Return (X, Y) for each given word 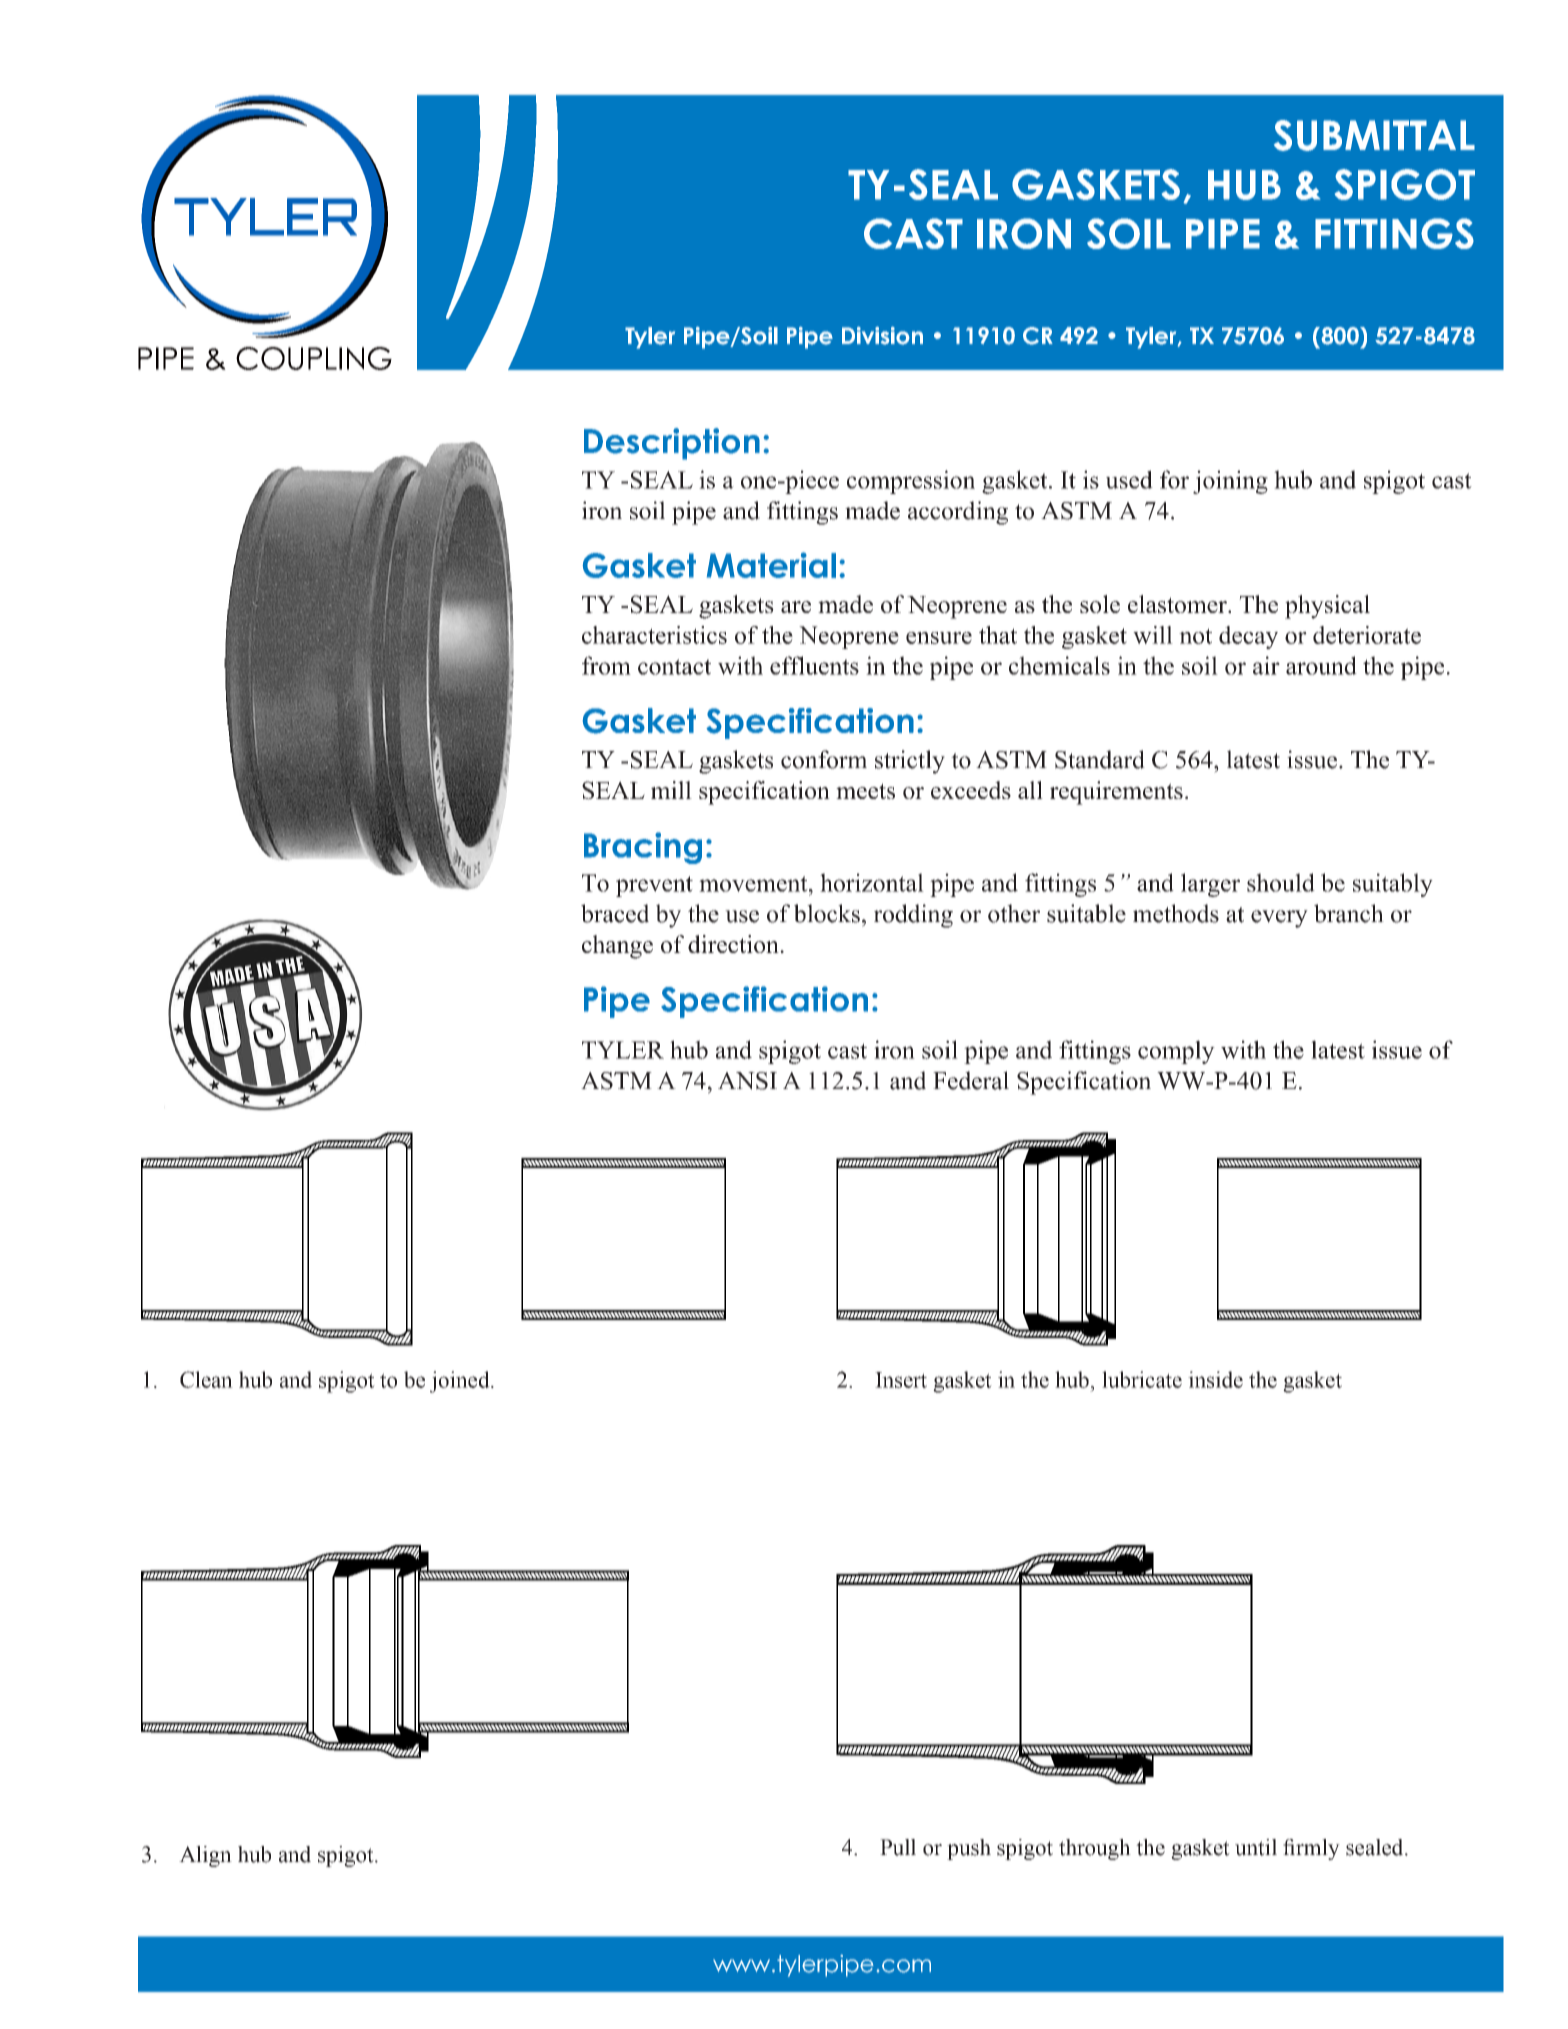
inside (1215, 1379)
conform (824, 759)
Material (771, 565)
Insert (901, 1380)
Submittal (1374, 135)
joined (461, 1382)
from (606, 665)
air (1266, 665)
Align (205, 1856)
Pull (898, 1847)
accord (941, 510)
